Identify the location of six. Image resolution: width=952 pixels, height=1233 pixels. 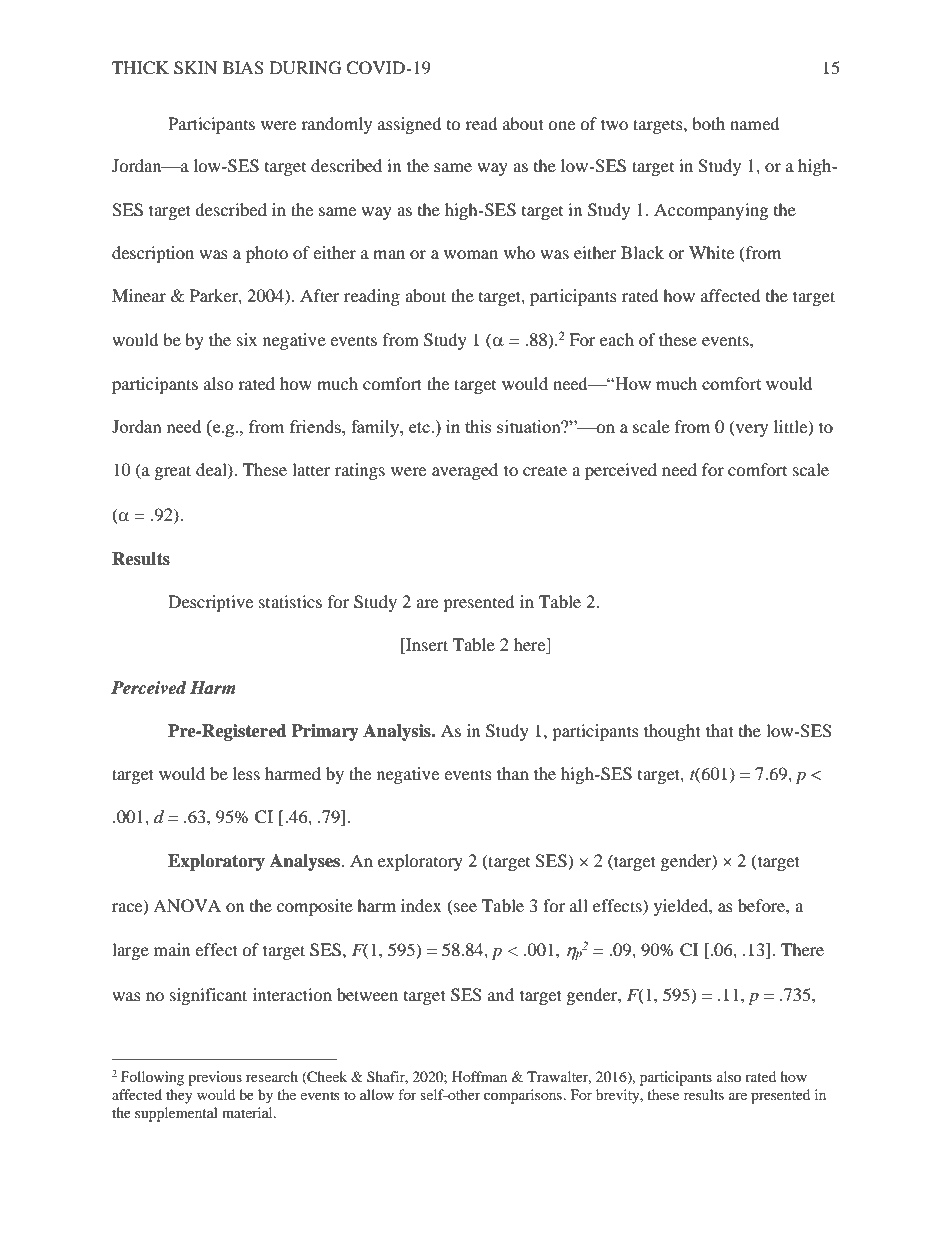
(247, 339).
